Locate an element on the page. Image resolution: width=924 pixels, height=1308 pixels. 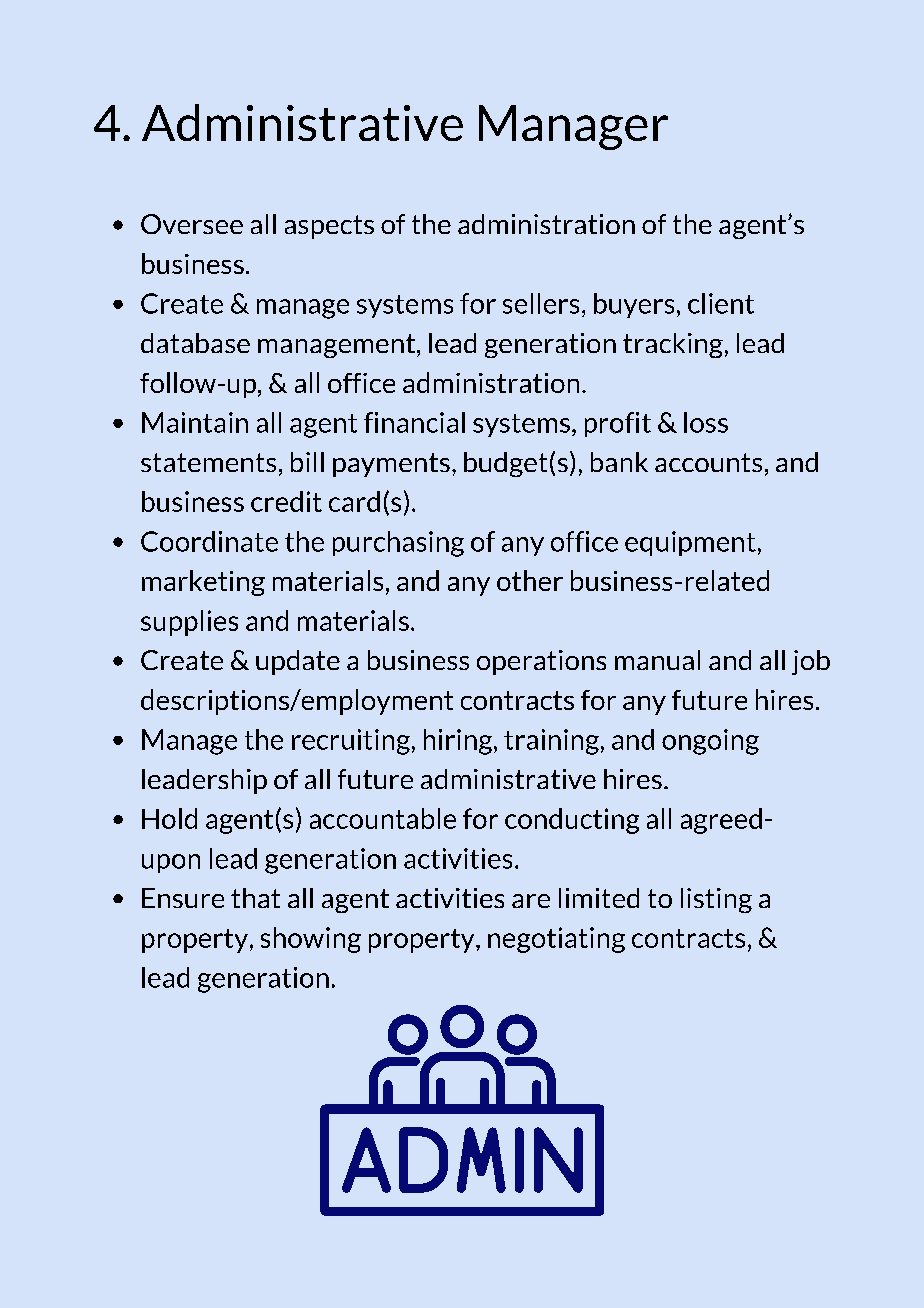
Oversee is located at coordinates (192, 224).
